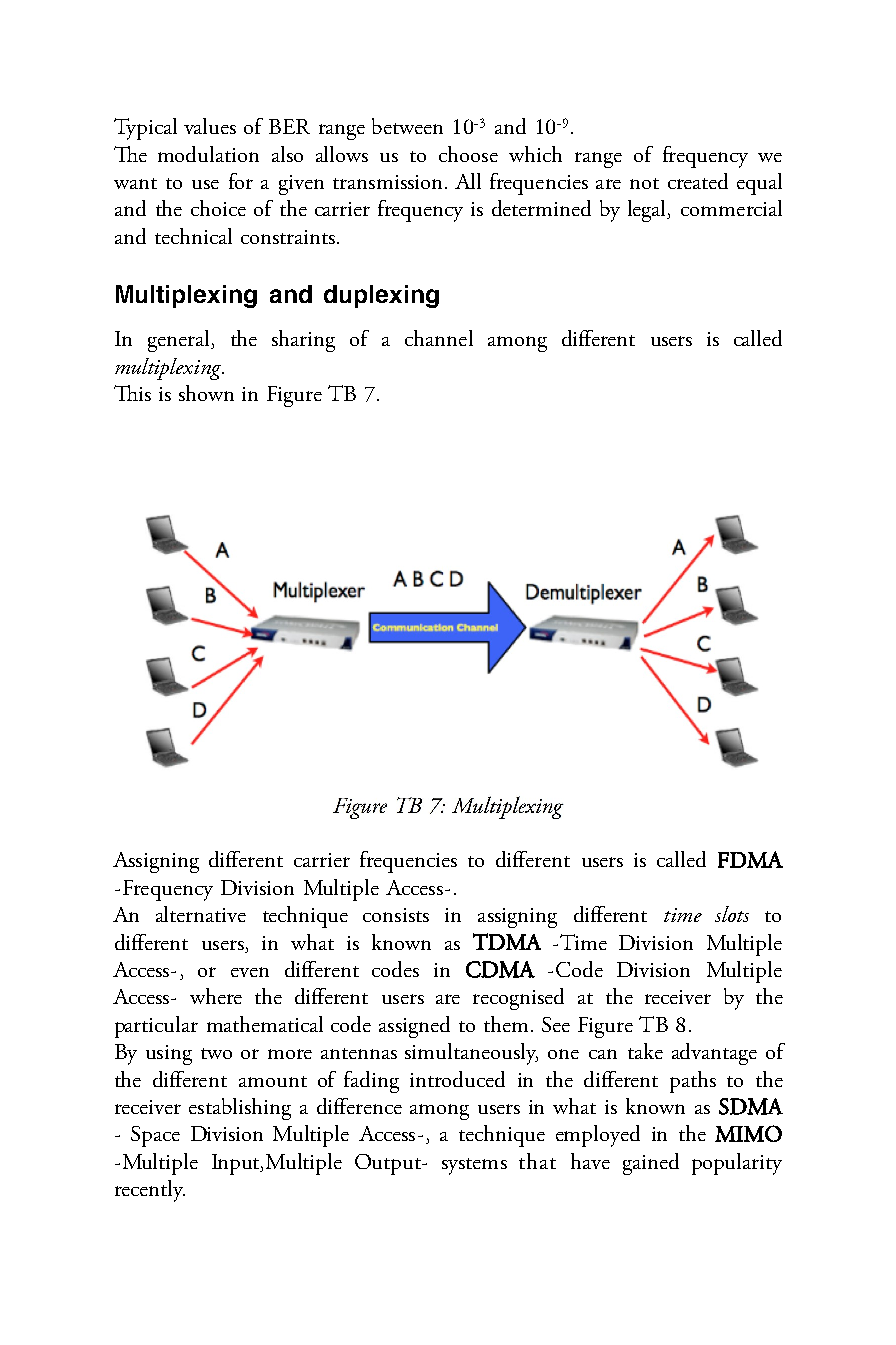  I want to click on modulation, so click(208, 154).
